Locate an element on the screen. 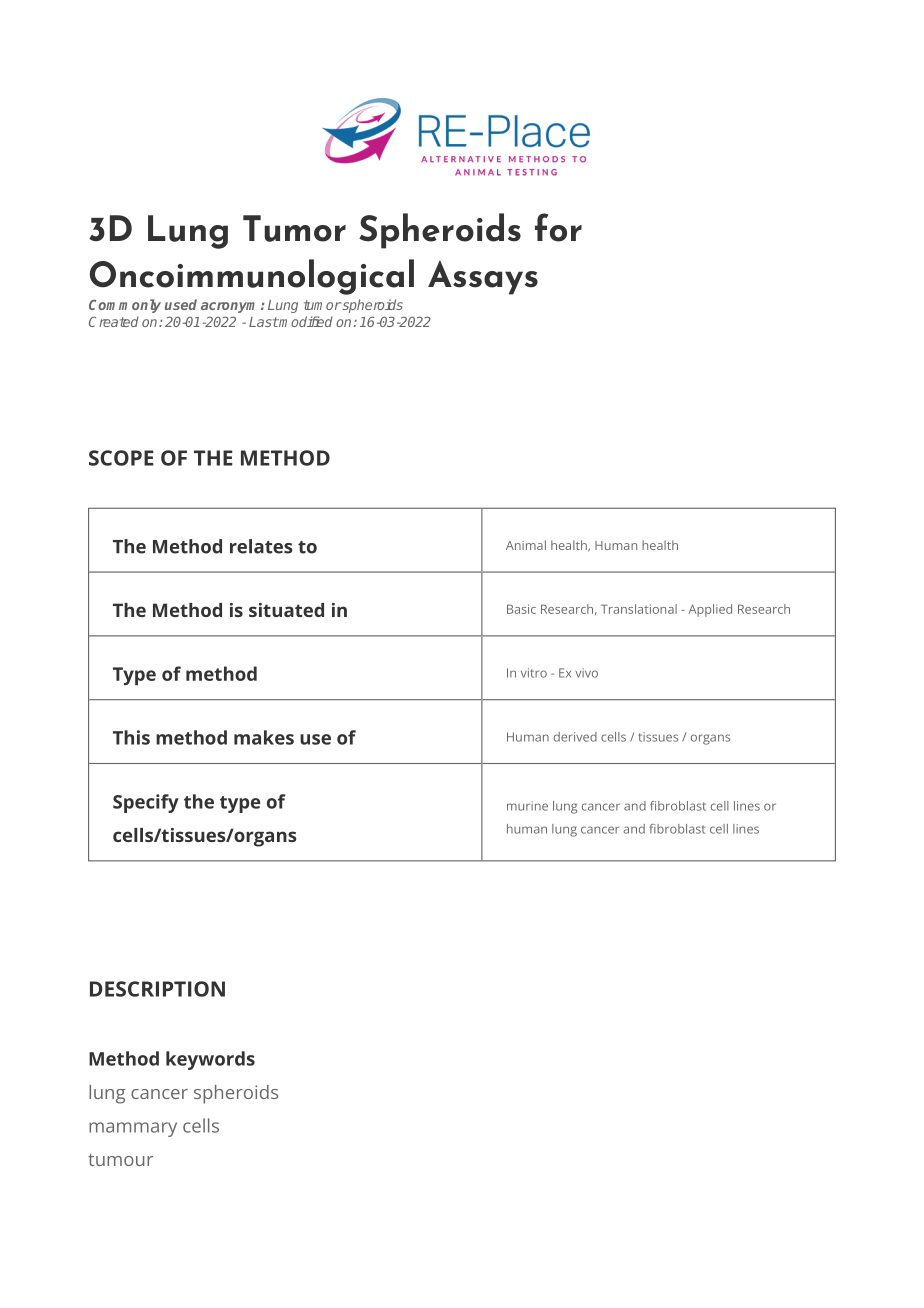 This screenshot has width=924, height=1308. DESCRIPTION is located at coordinates (157, 989).
